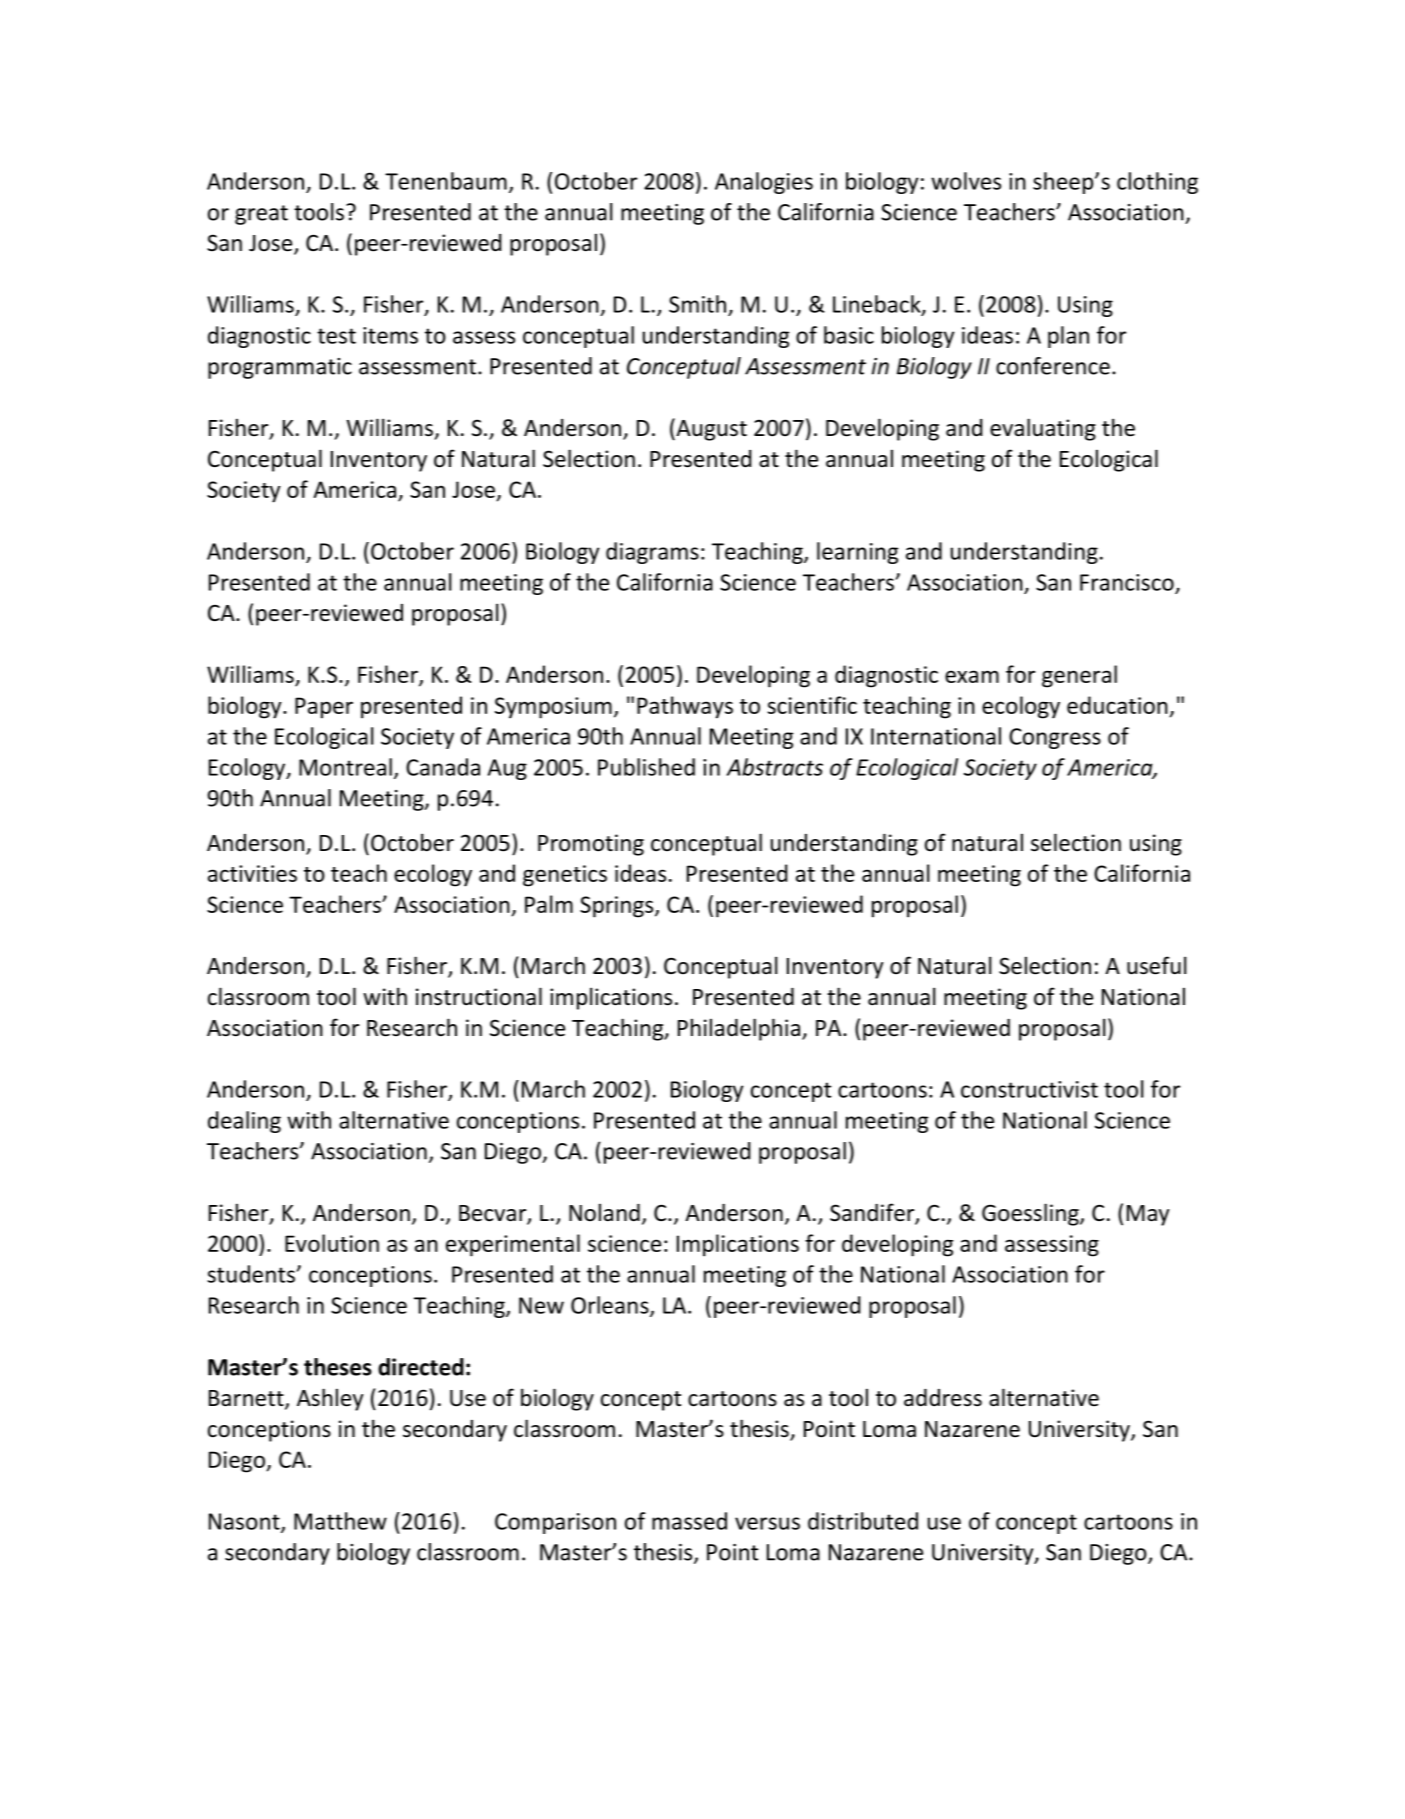 The image size is (1405, 1819). I want to click on wolves, so click(966, 181).
